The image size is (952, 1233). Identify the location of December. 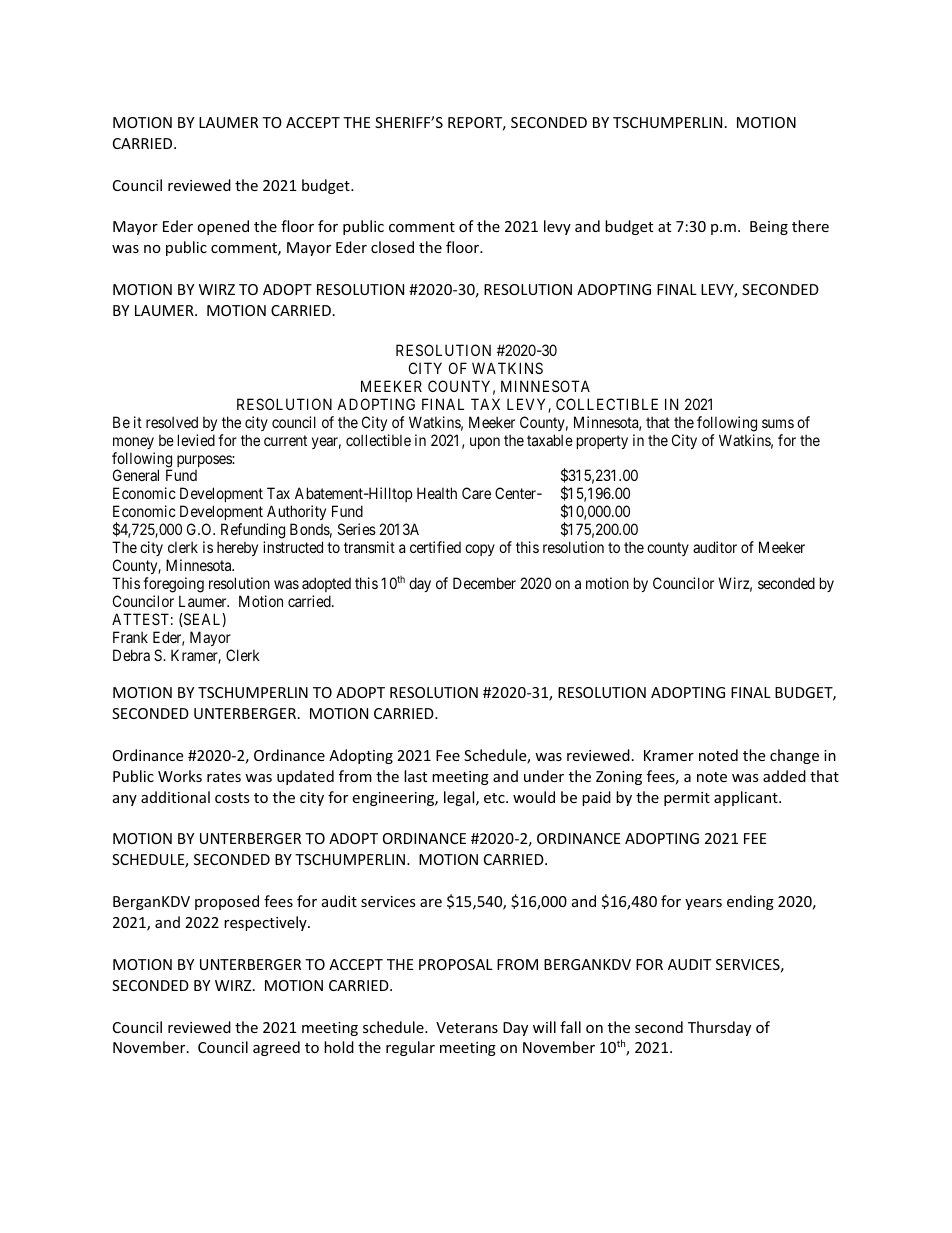
(484, 583).
